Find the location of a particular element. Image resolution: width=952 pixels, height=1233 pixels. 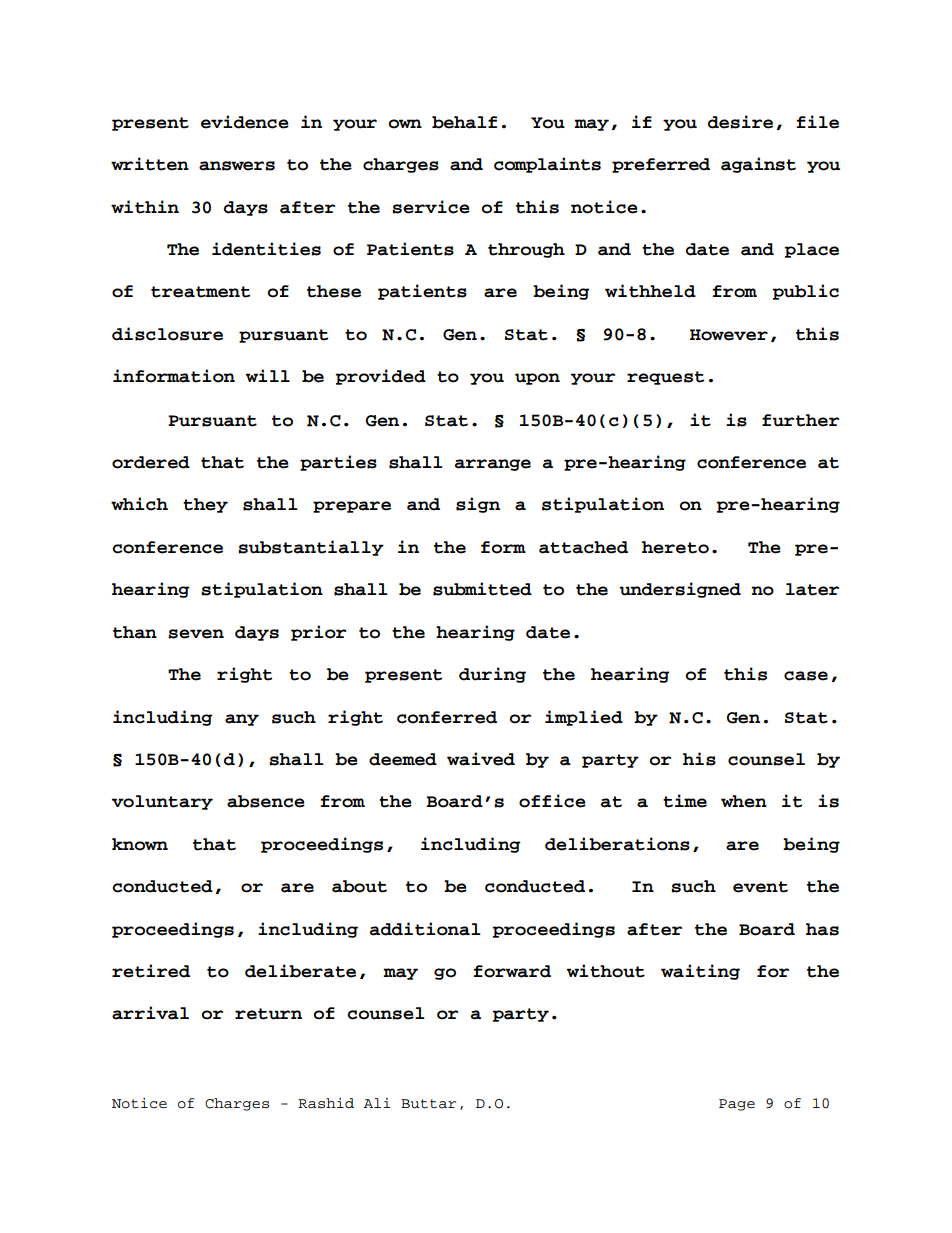

arrange is located at coordinates (493, 465).
